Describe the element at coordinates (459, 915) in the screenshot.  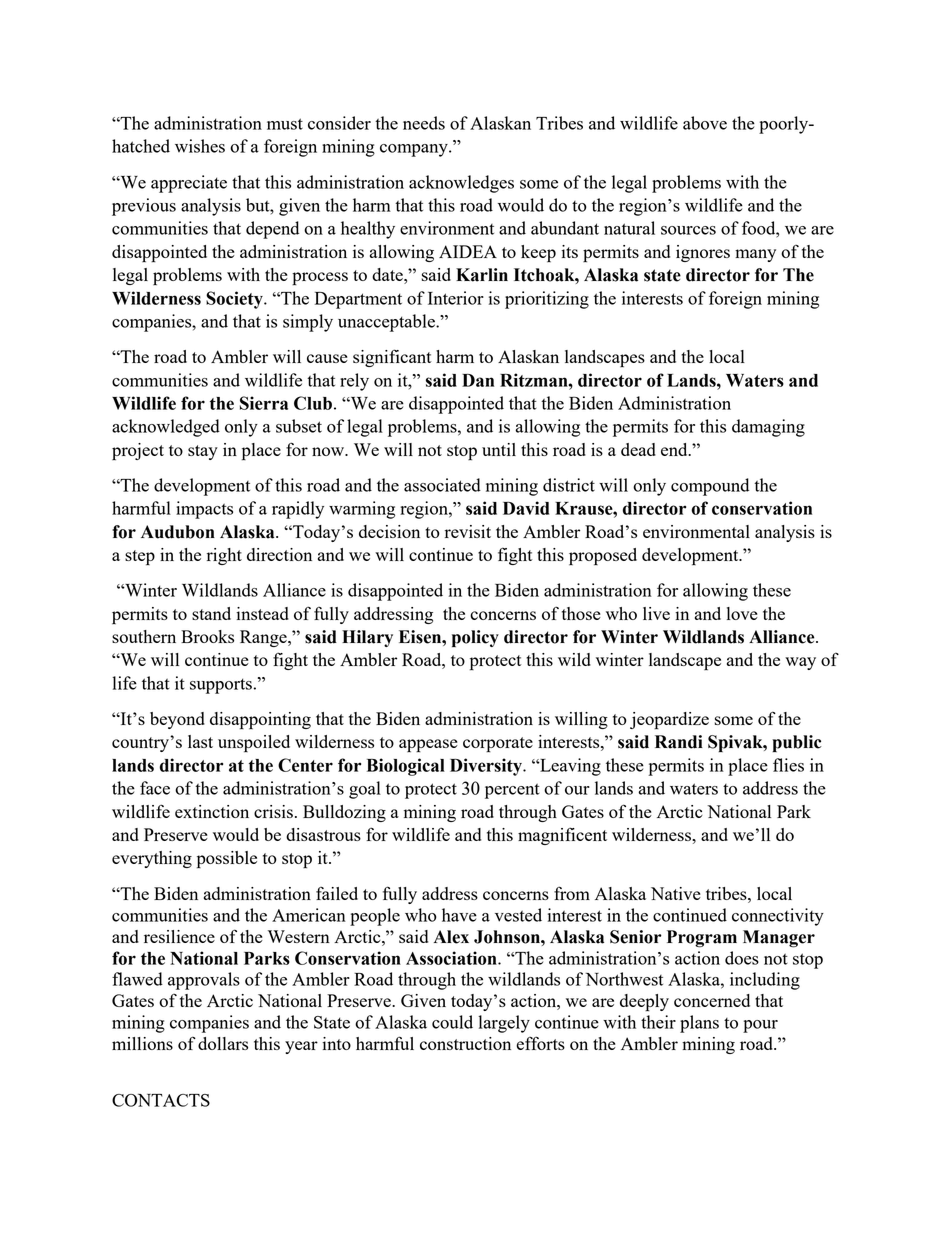
I see `have` at that location.
